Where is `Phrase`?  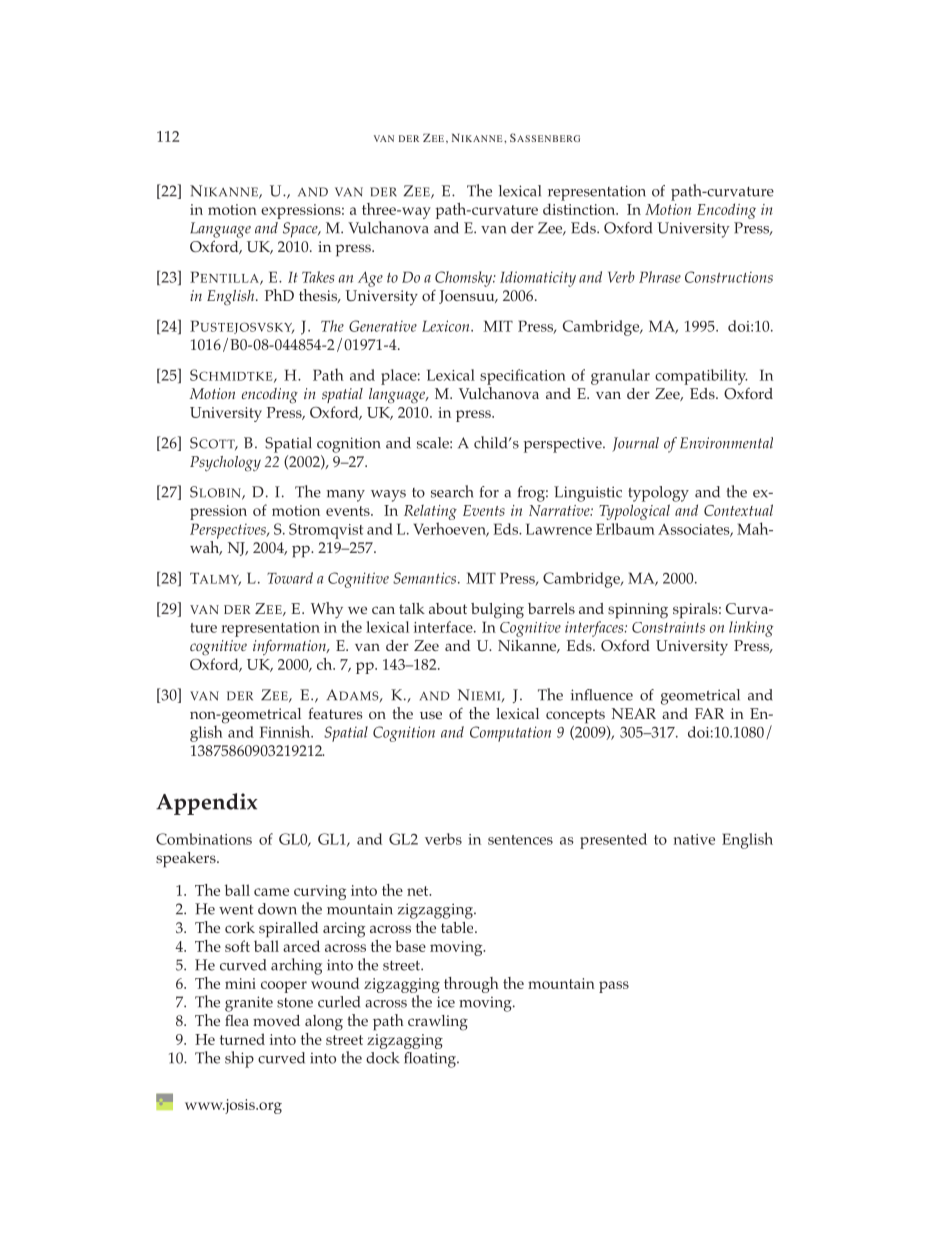
Phrase is located at coordinates (660, 277).
